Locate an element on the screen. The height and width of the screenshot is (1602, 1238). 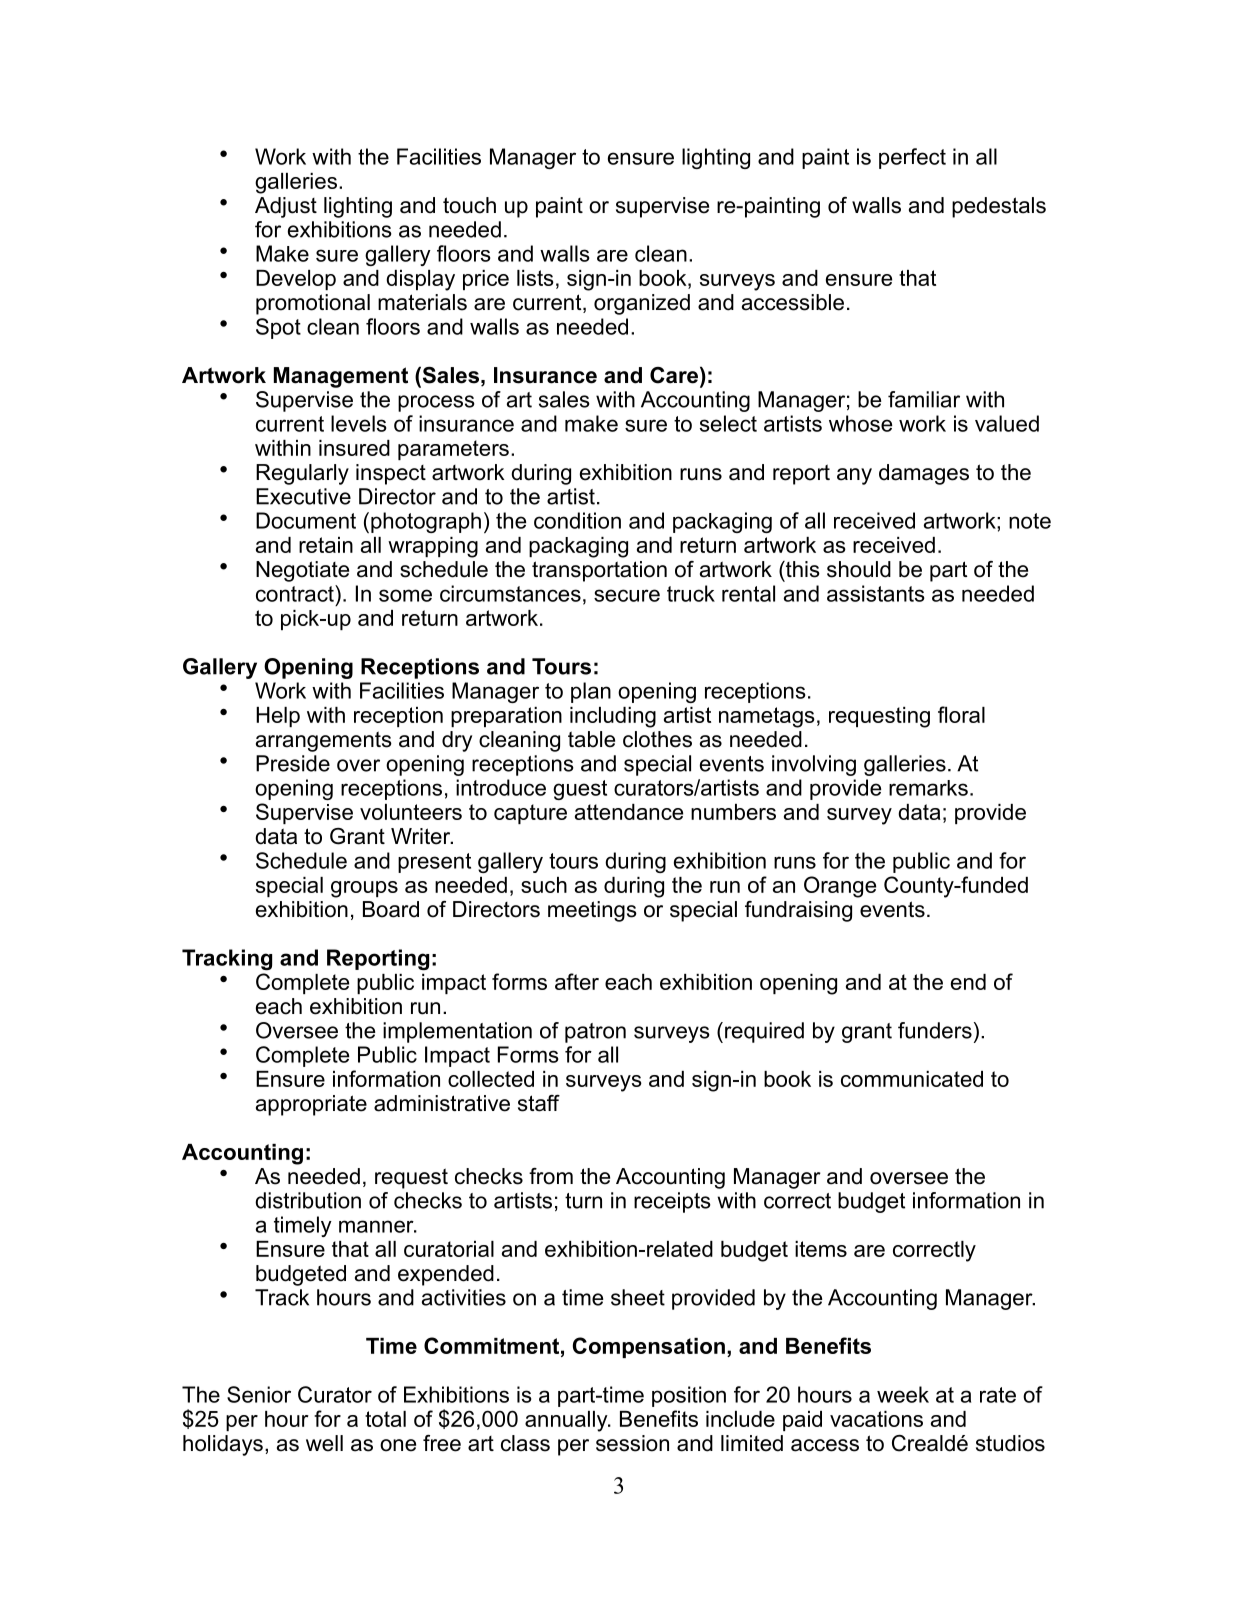
remarks is located at coordinates (928, 788).
